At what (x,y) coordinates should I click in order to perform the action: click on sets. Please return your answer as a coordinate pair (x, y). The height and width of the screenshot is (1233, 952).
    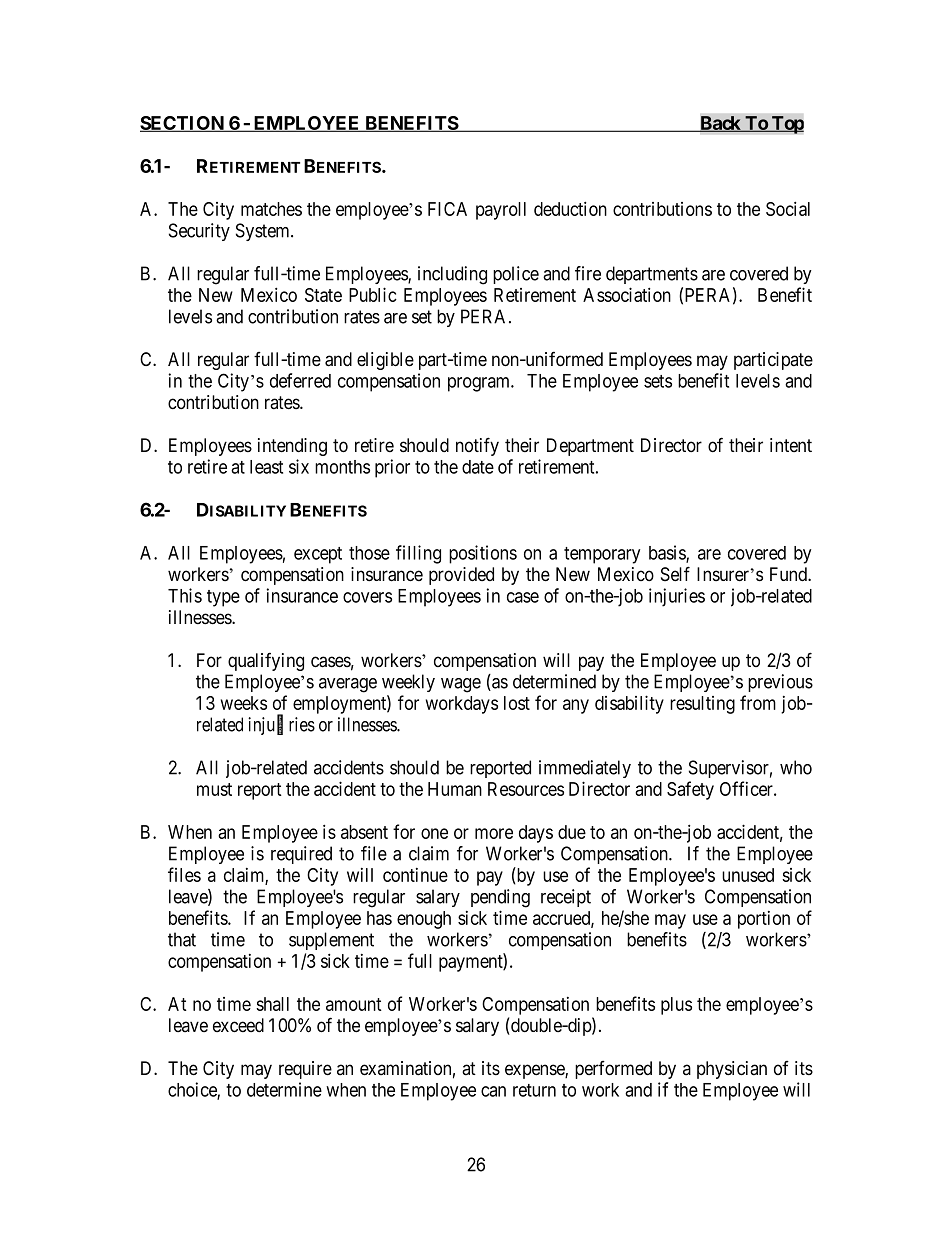
    Looking at the image, I should click on (658, 381).
